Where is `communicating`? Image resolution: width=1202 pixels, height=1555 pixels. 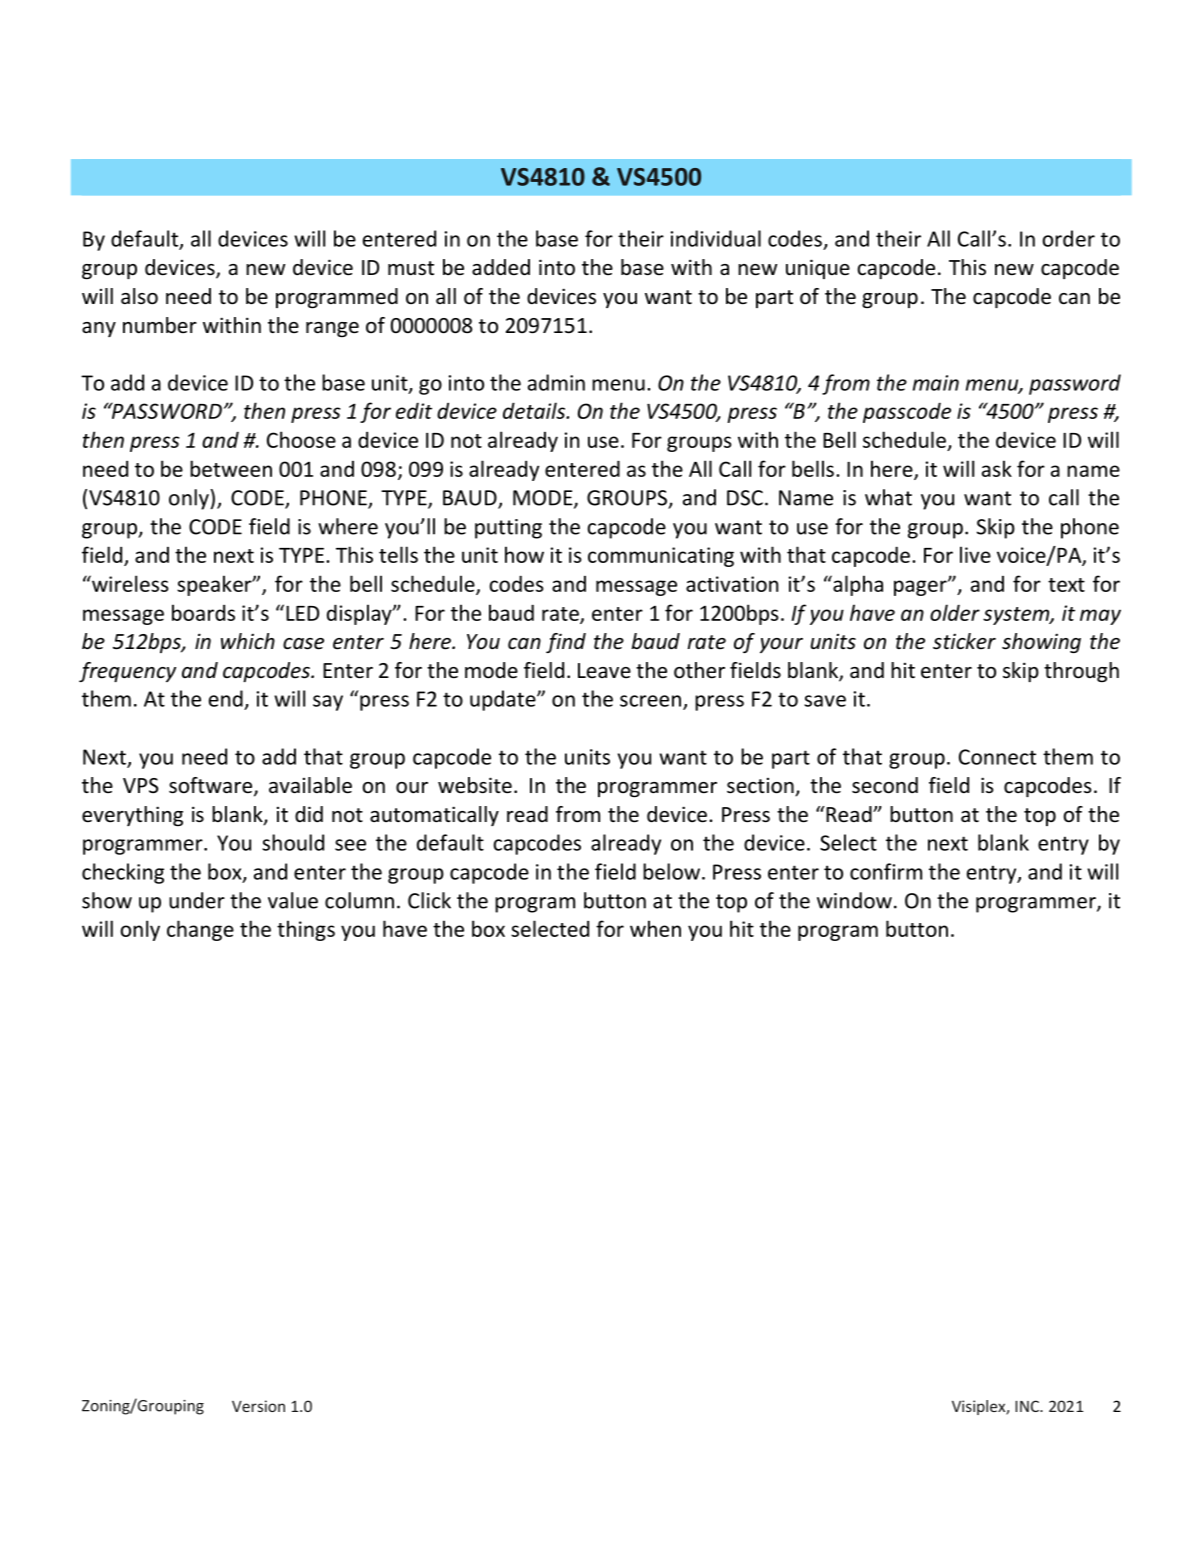
communicating is located at coordinates (661, 557).
